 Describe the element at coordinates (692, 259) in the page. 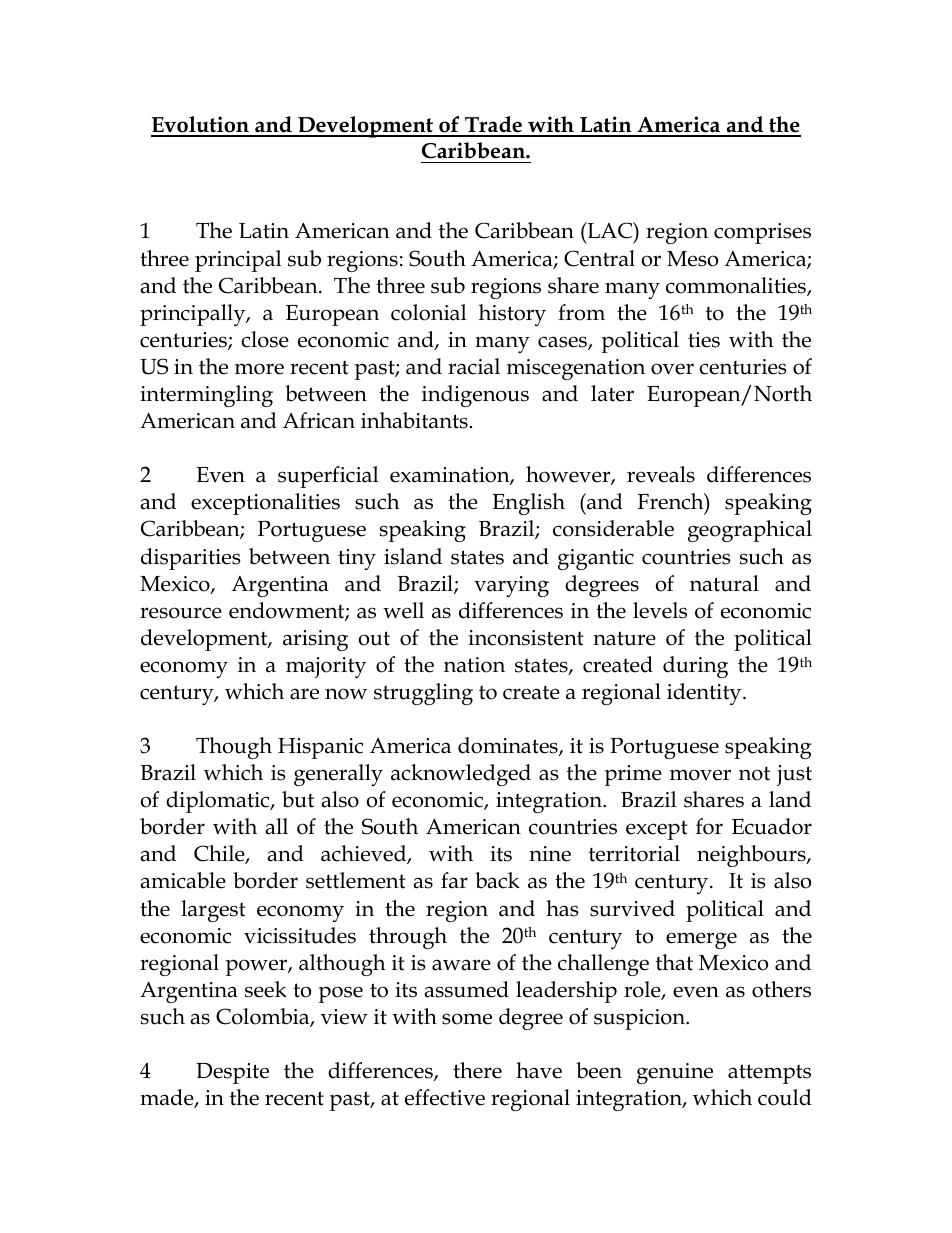

I see `Meso` at that location.
